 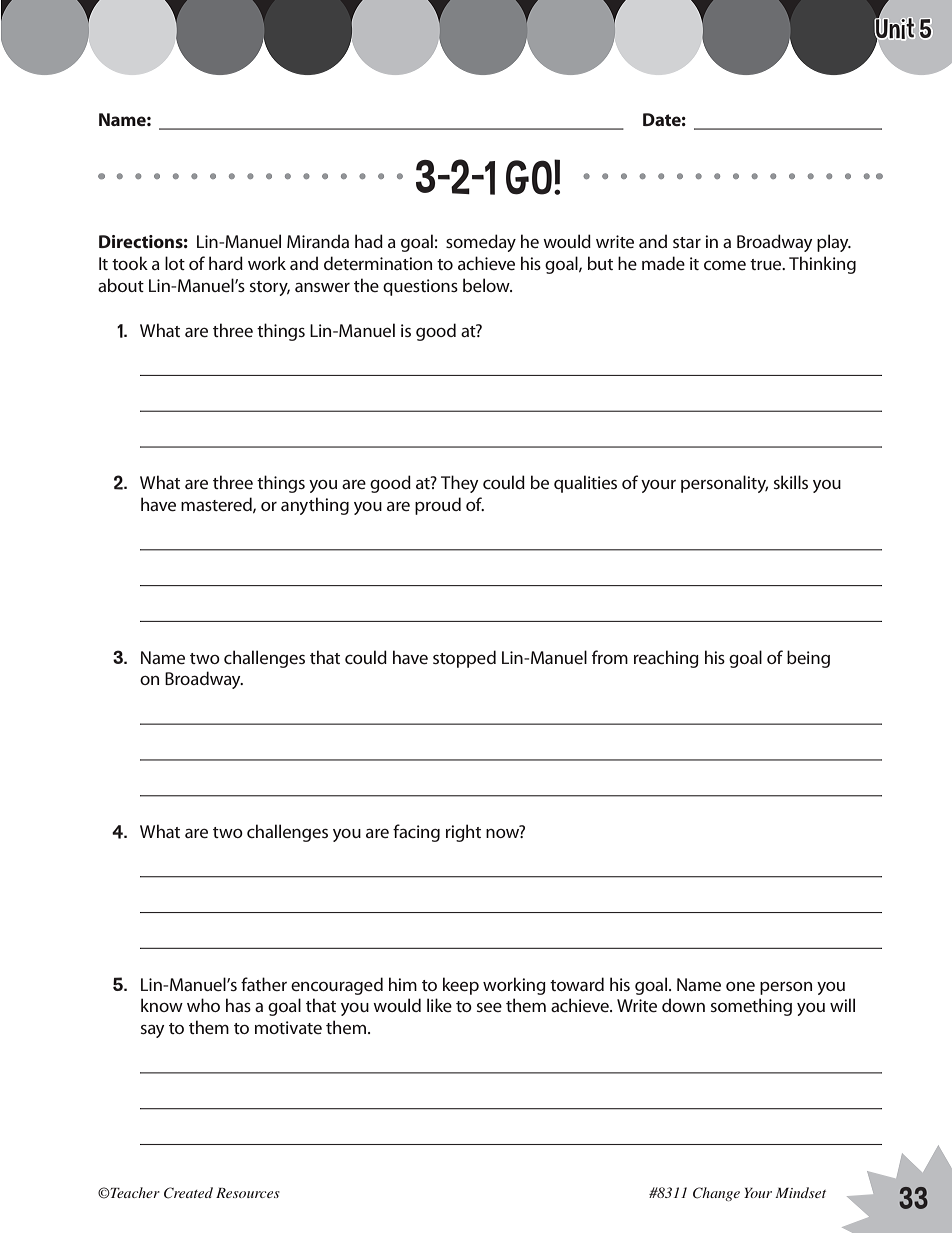 I want to click on skills, so click(x=791, y=482).
